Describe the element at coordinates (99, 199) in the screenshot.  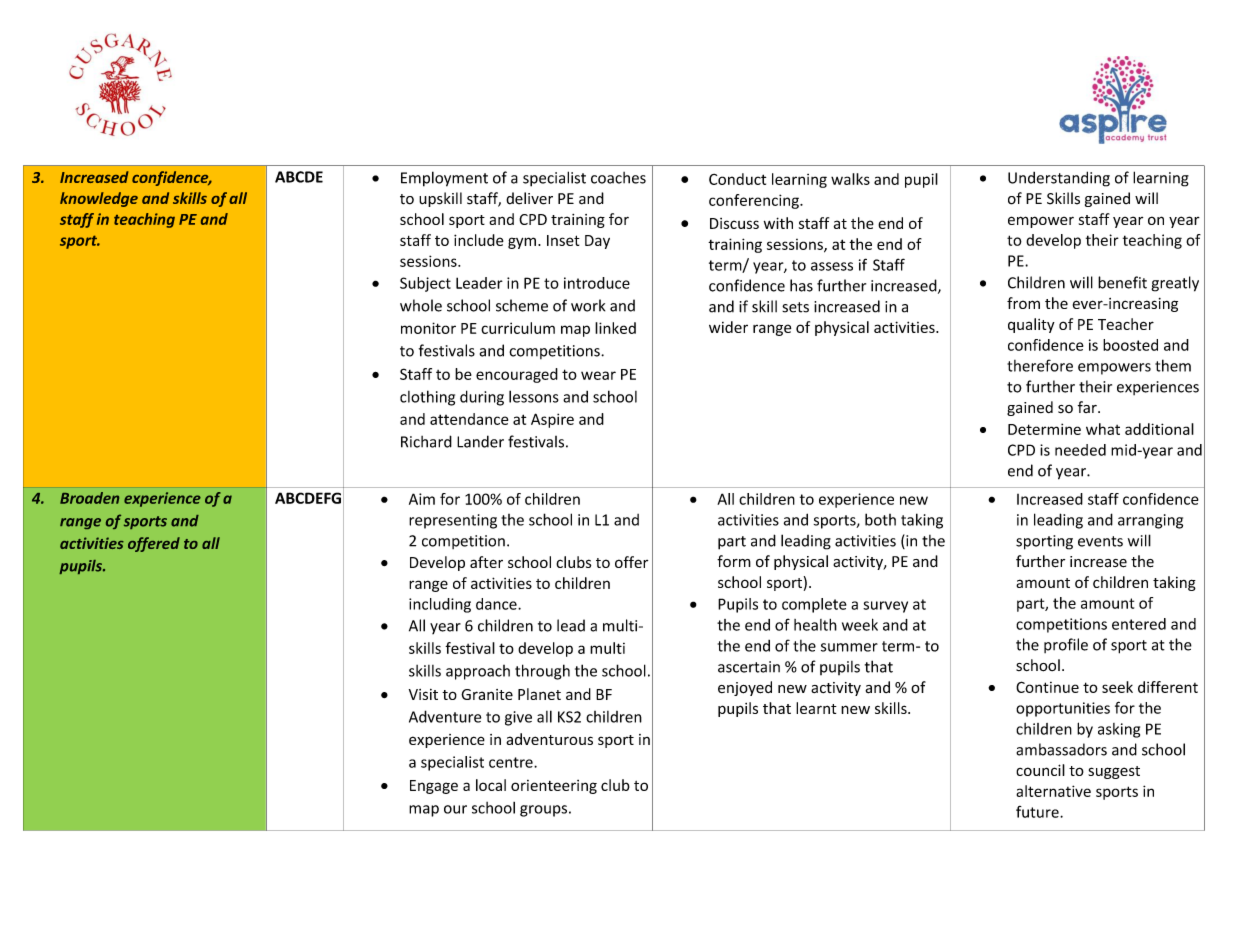
I see `knowledge` at that location.
